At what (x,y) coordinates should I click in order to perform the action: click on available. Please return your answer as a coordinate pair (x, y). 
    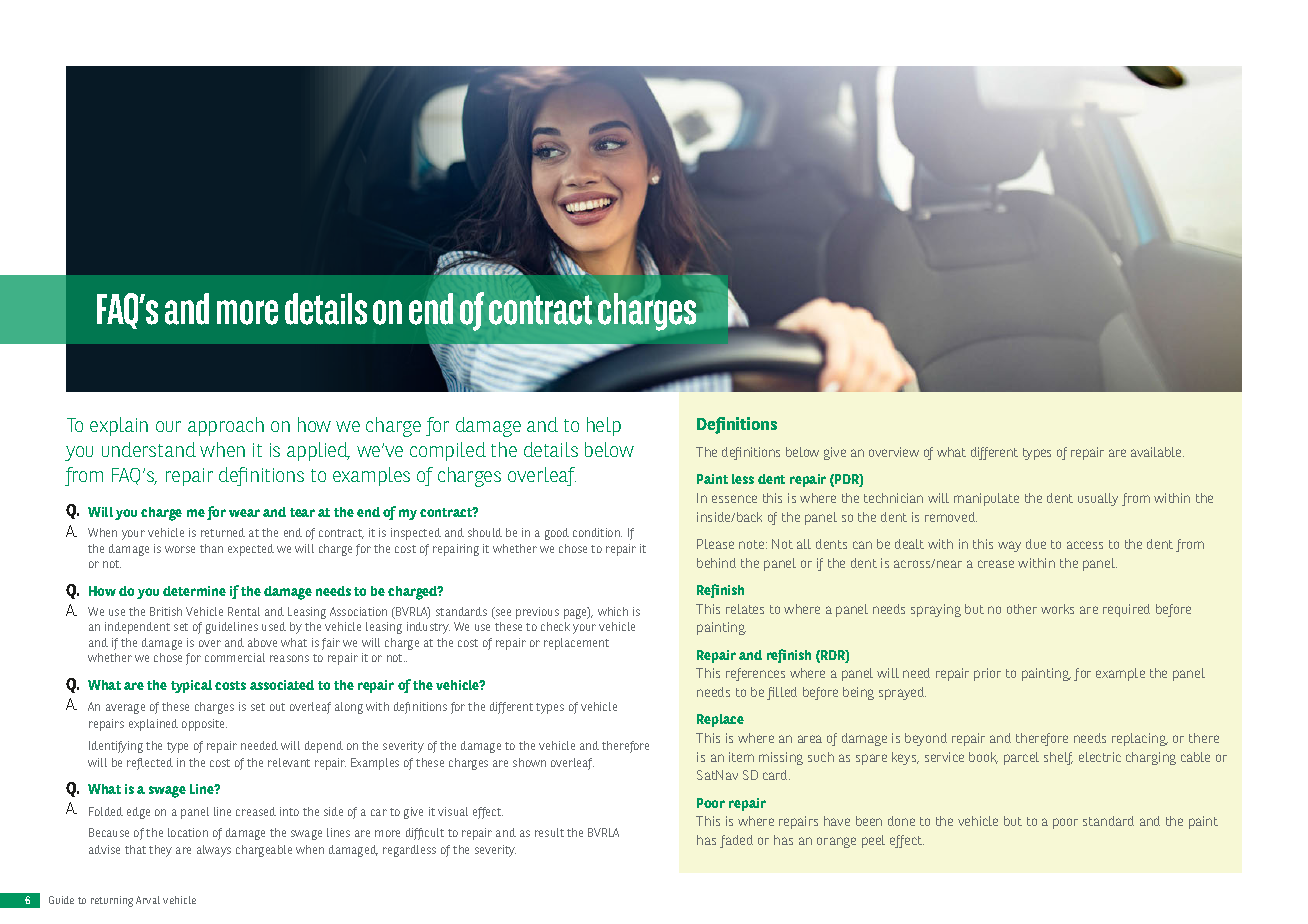
    Looking at the image, I should click on (1157, 452).
